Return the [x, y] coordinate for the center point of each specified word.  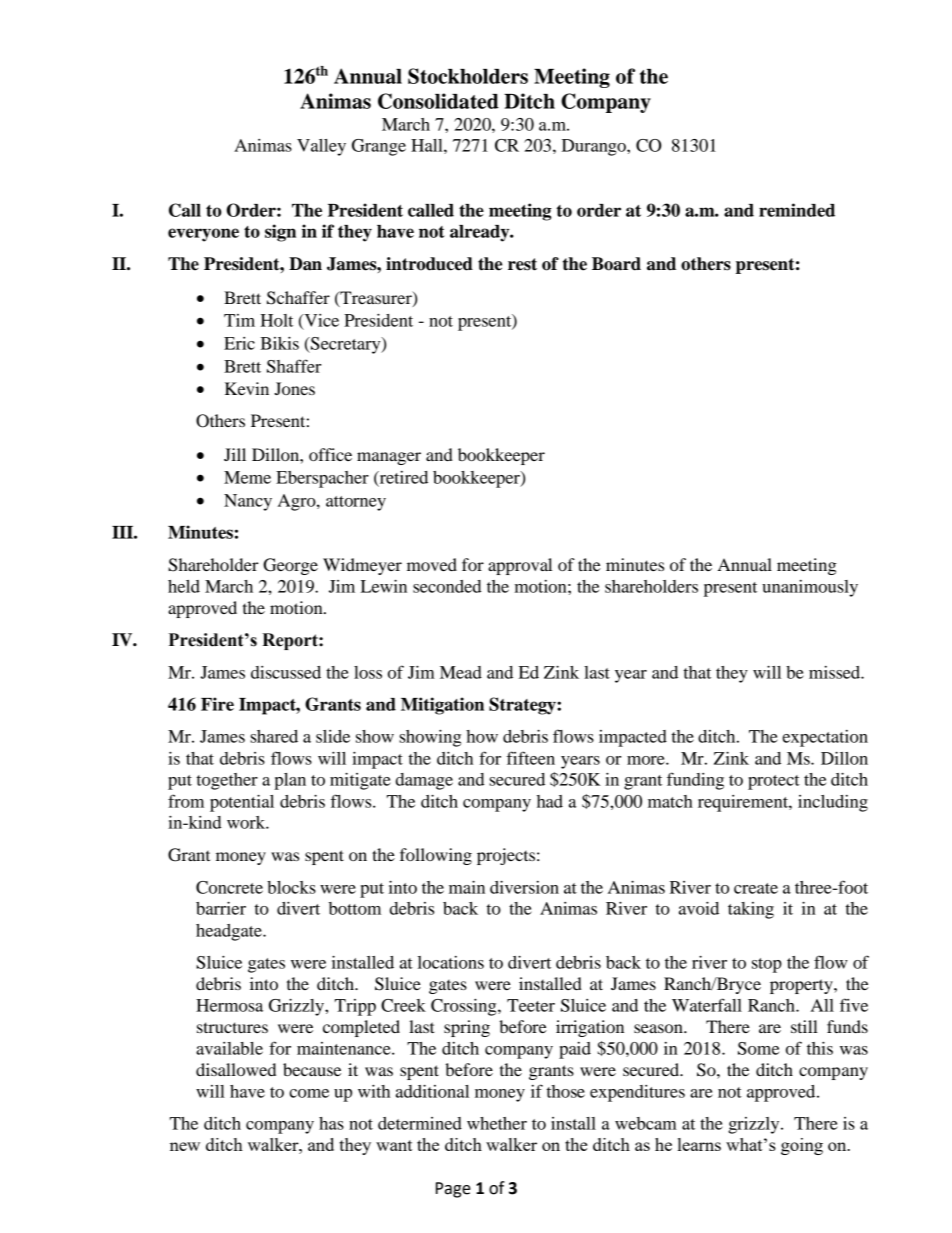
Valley [321, 147]
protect [774, 782]
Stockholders [468, 76]
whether [497, 1123]
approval [520, 566]
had [550, 801]
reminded [797, 210]
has [331, 1123]
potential [242, 803]
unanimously [810, 588]
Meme [247, 477]
